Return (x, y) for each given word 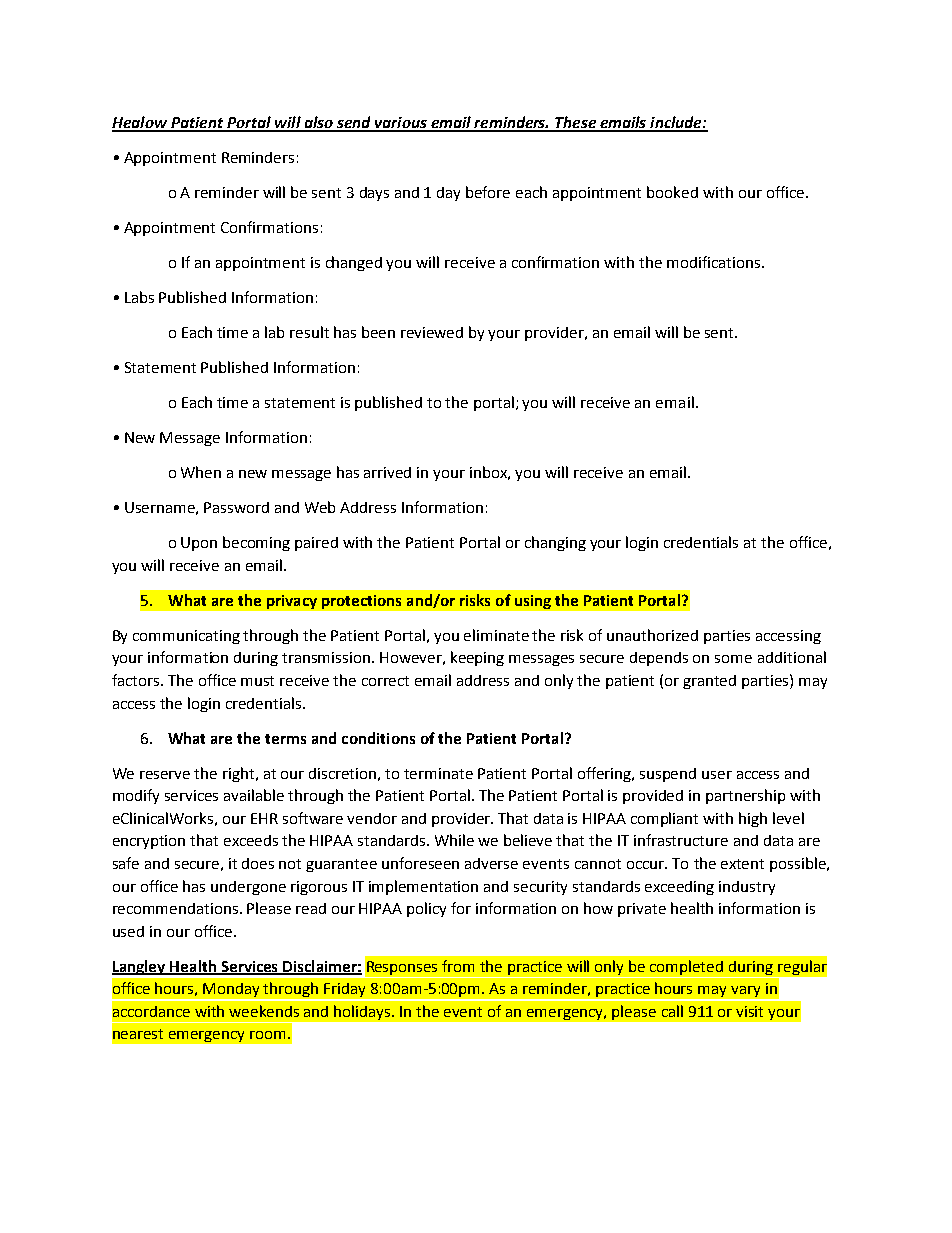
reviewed (432, 332)
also (318, 123)
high (753, 819)
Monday (232, 991)
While (454, 840)
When (201, 472)
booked (672, 192)
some (733, 659)
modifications (715, 262)
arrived (387, 472)
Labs (139, 297)
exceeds (251, 840)
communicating (186, 637)
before (488, 192)
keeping (477, 658)
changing (555, 543)
